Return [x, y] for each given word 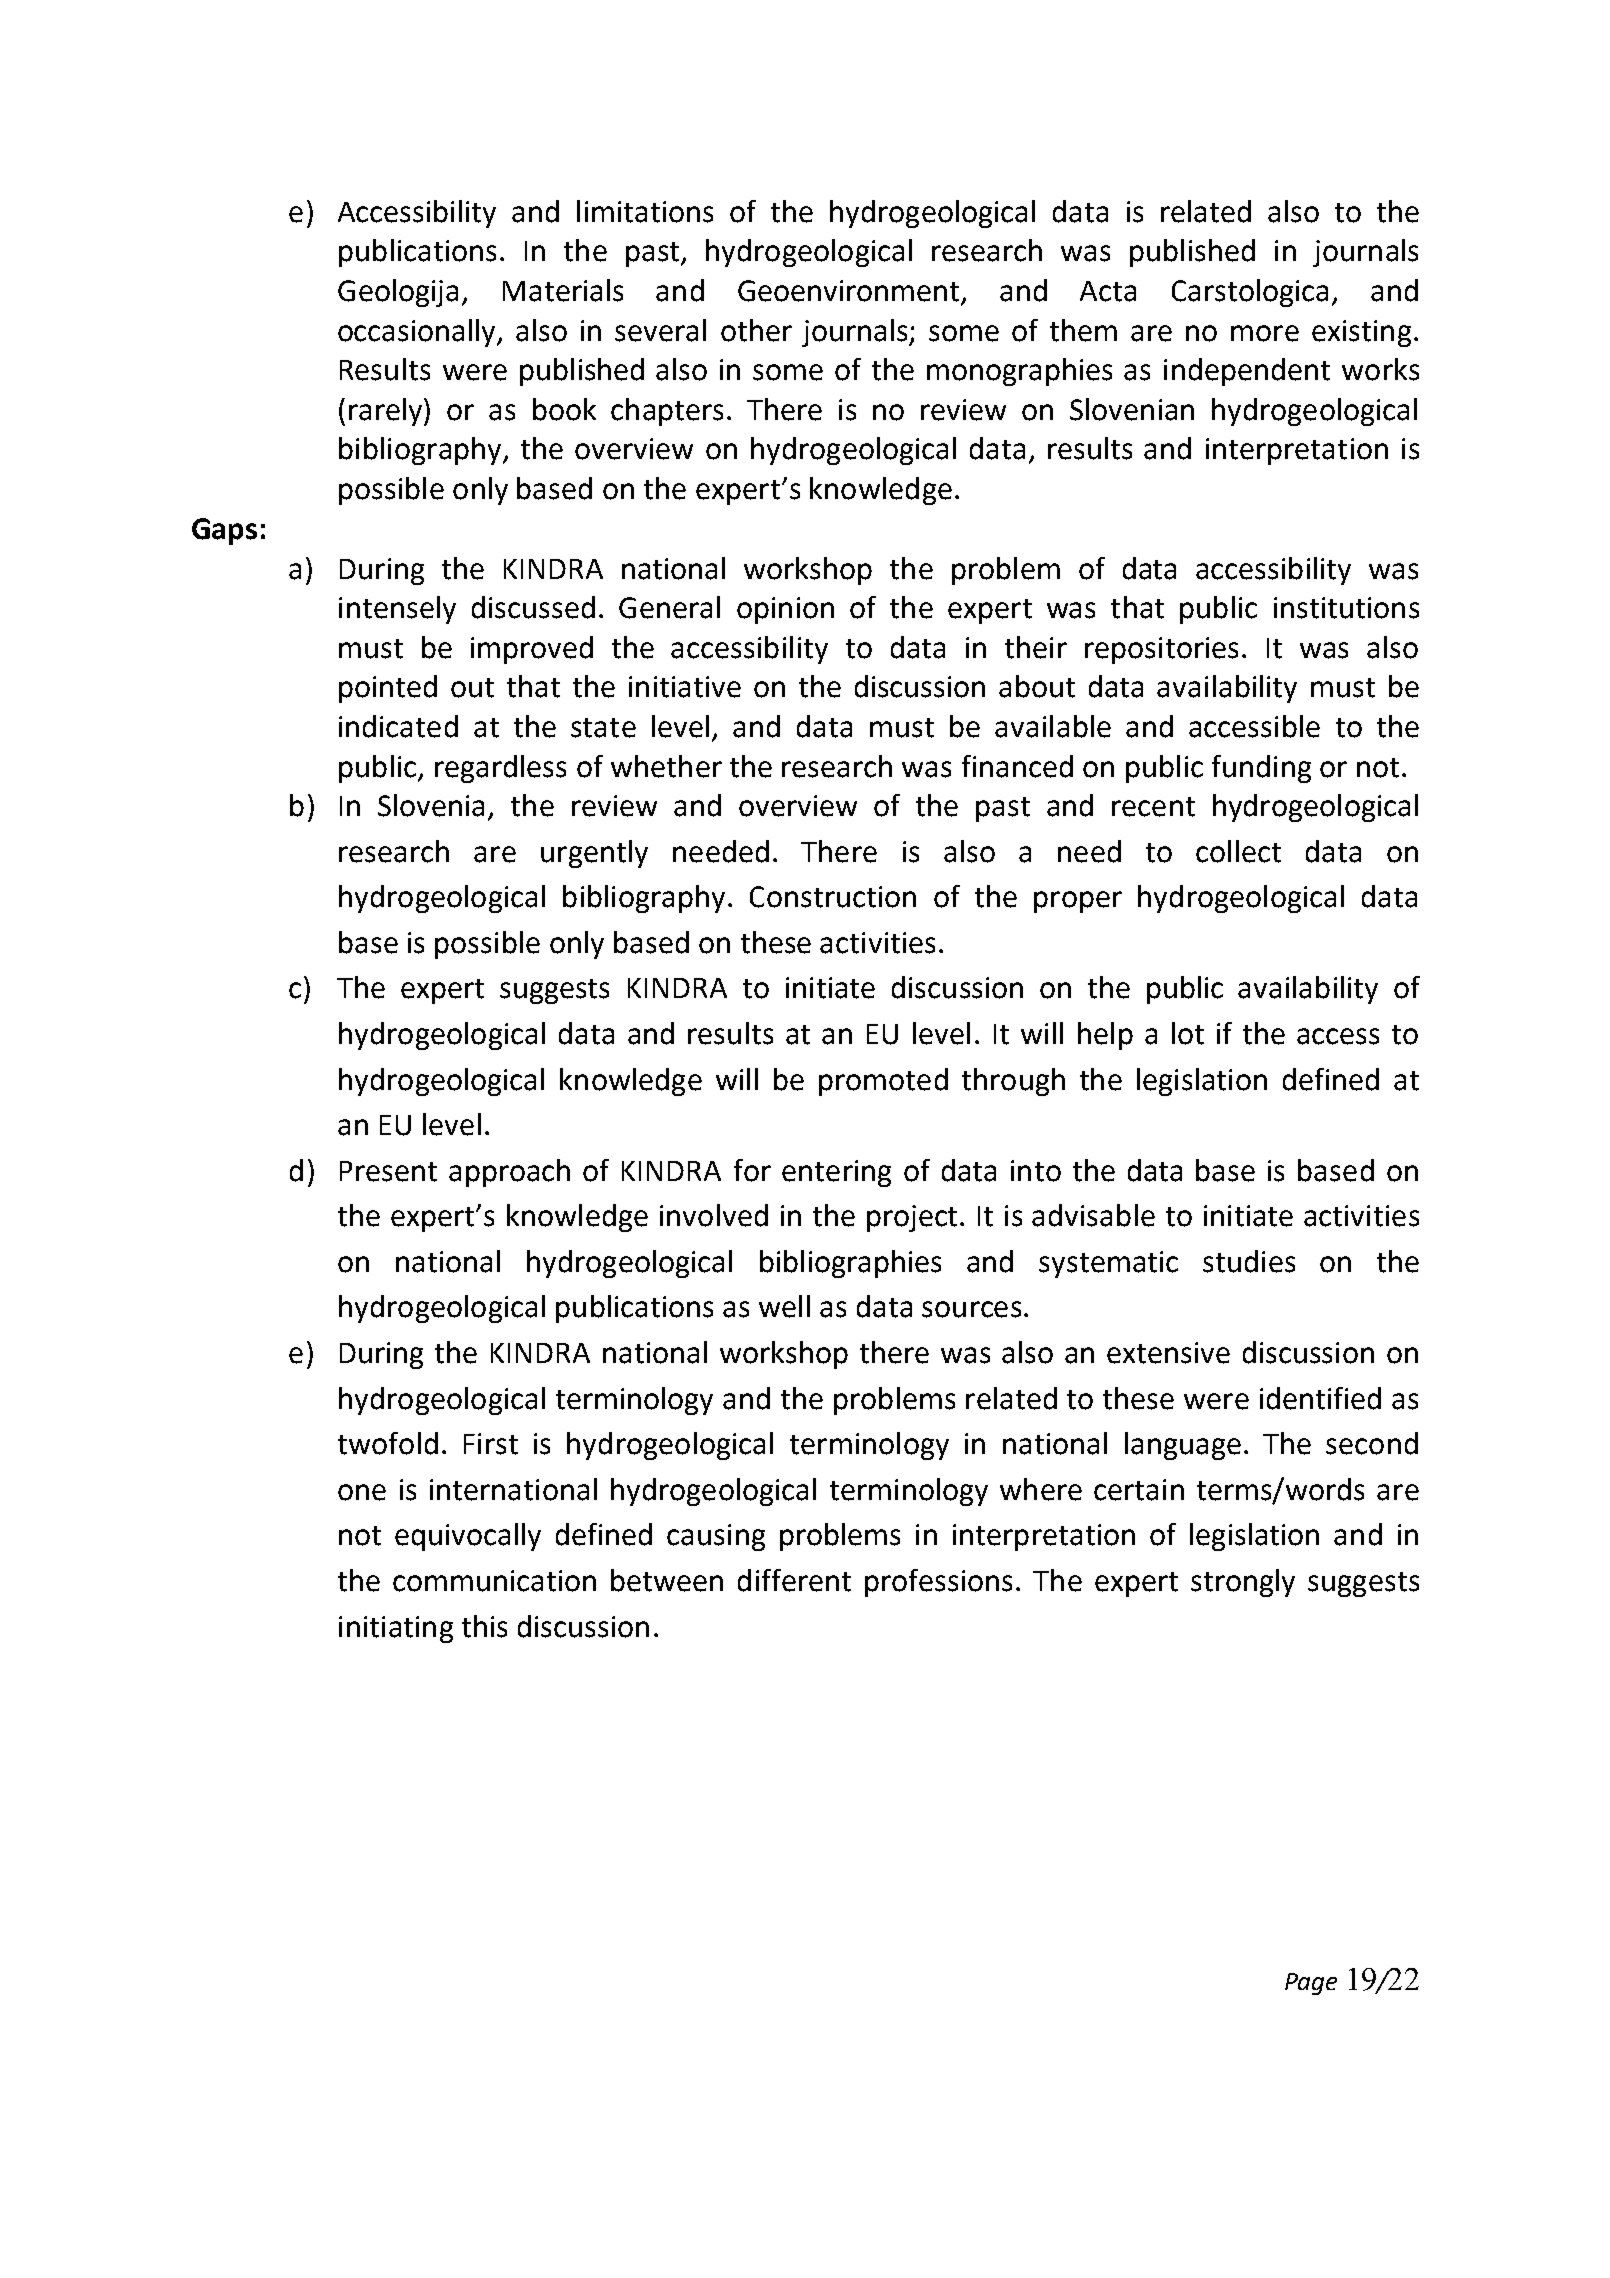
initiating [396, 1629]
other [756, 330]
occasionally [418, 333]
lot [1188, 1033]
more [1265, 333]
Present [388, 1171]
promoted [883, 1082]
